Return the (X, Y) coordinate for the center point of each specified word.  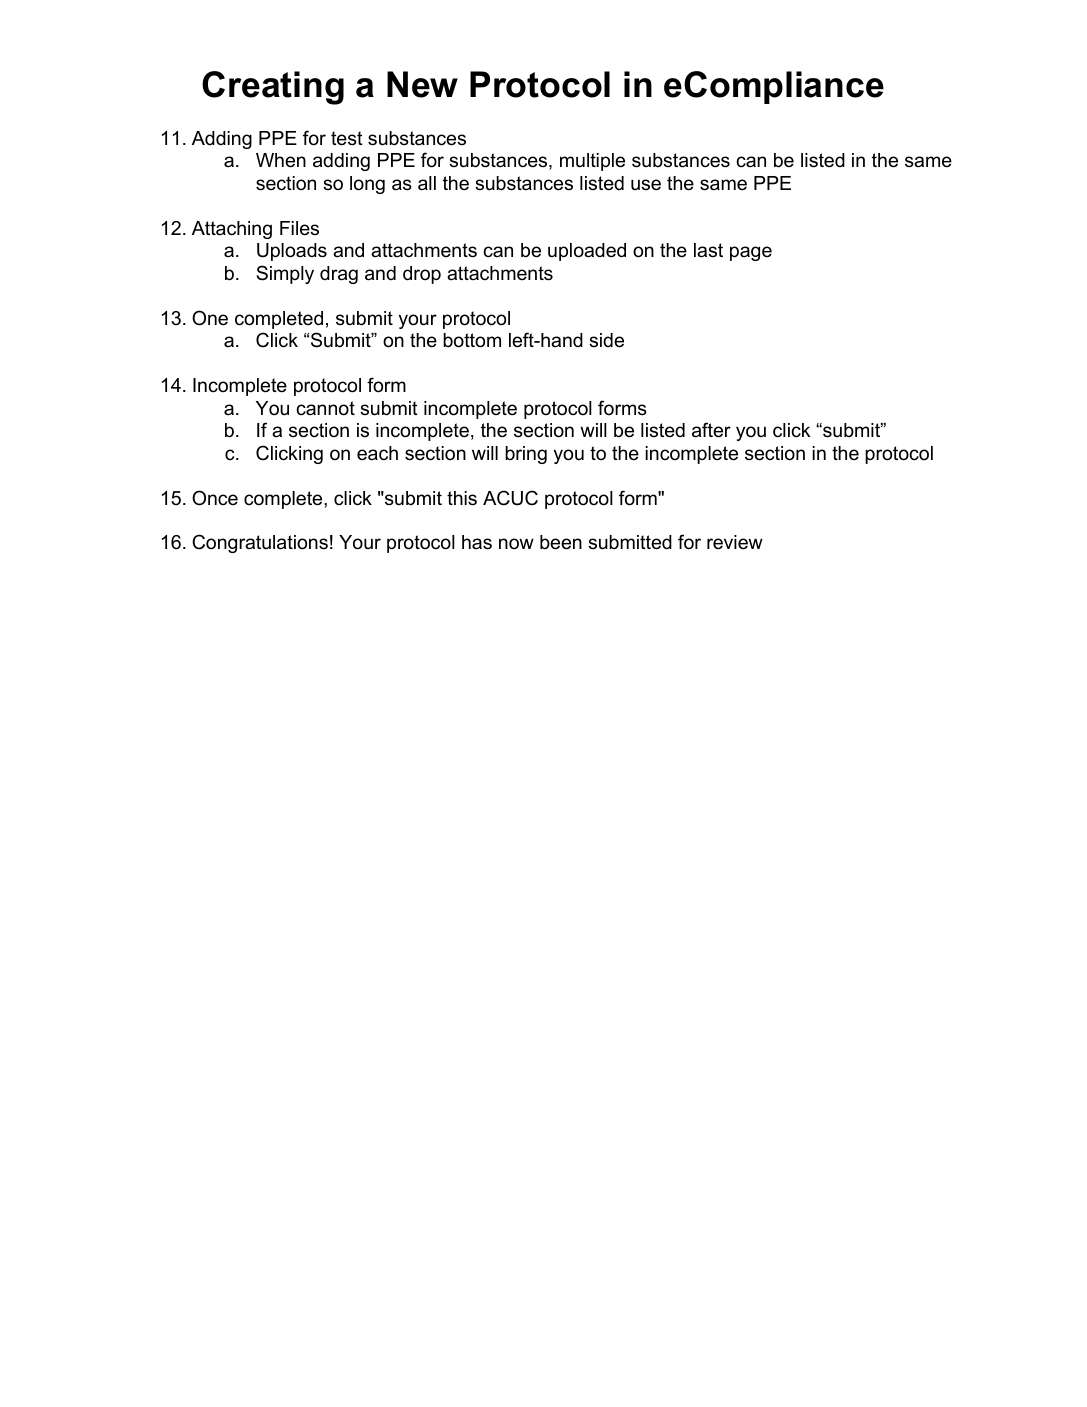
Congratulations (260, 543)
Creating (273, 88)
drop (422, 275)
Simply (285, 274)
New (422, 84)
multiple (592, 162)
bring (526, 455)
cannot (325, 408)
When (281, 160)
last (708, 250)
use (646, 185)
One (210, 318)
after (711, 430)
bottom (472, 340)
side (606, 340)
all (427, 183)
